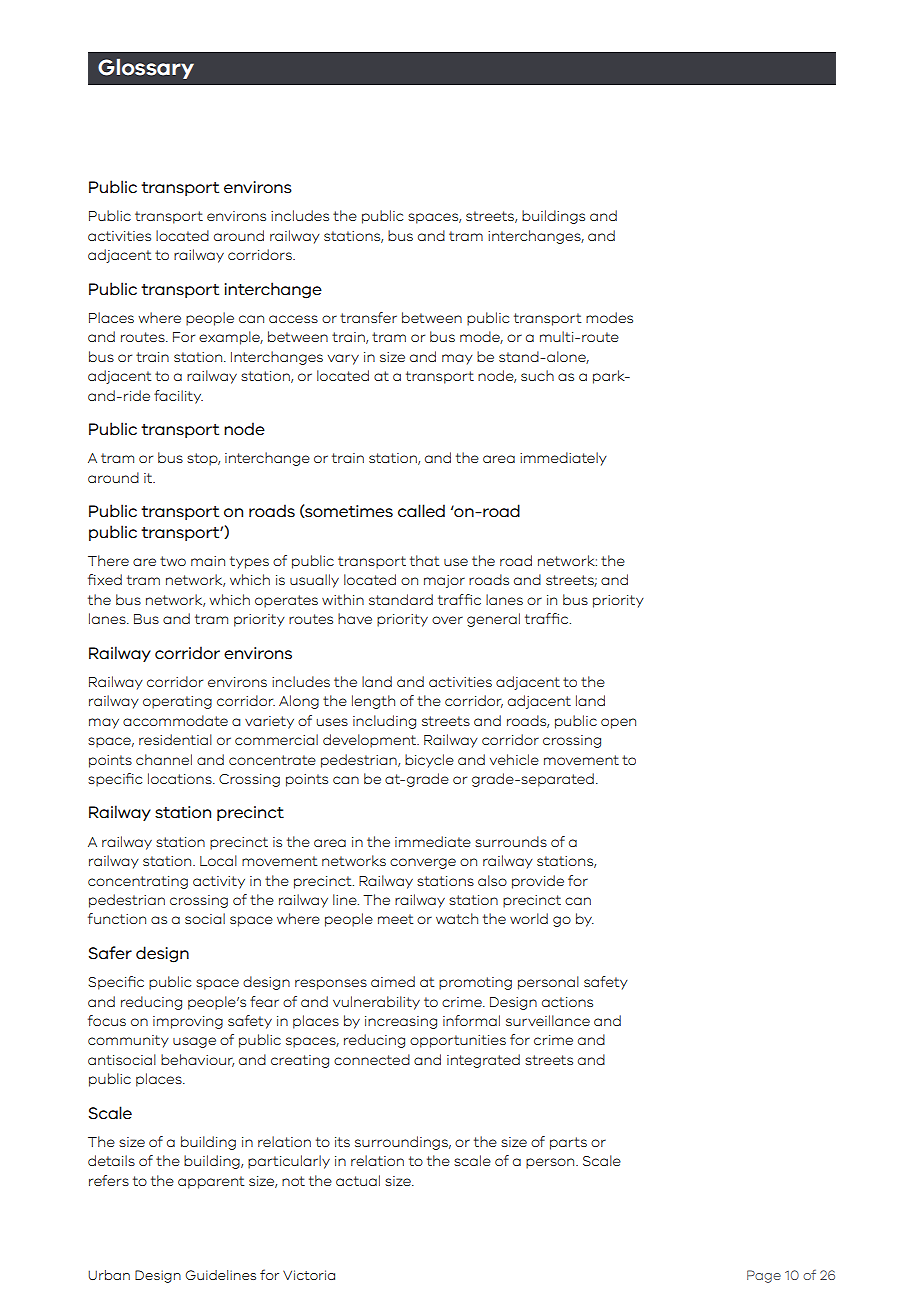 The height and width of the page is (1308, 924). What do you see at coordinates (368, 317) in the page?
I see `transfer` at bounding box center [368, 317].
